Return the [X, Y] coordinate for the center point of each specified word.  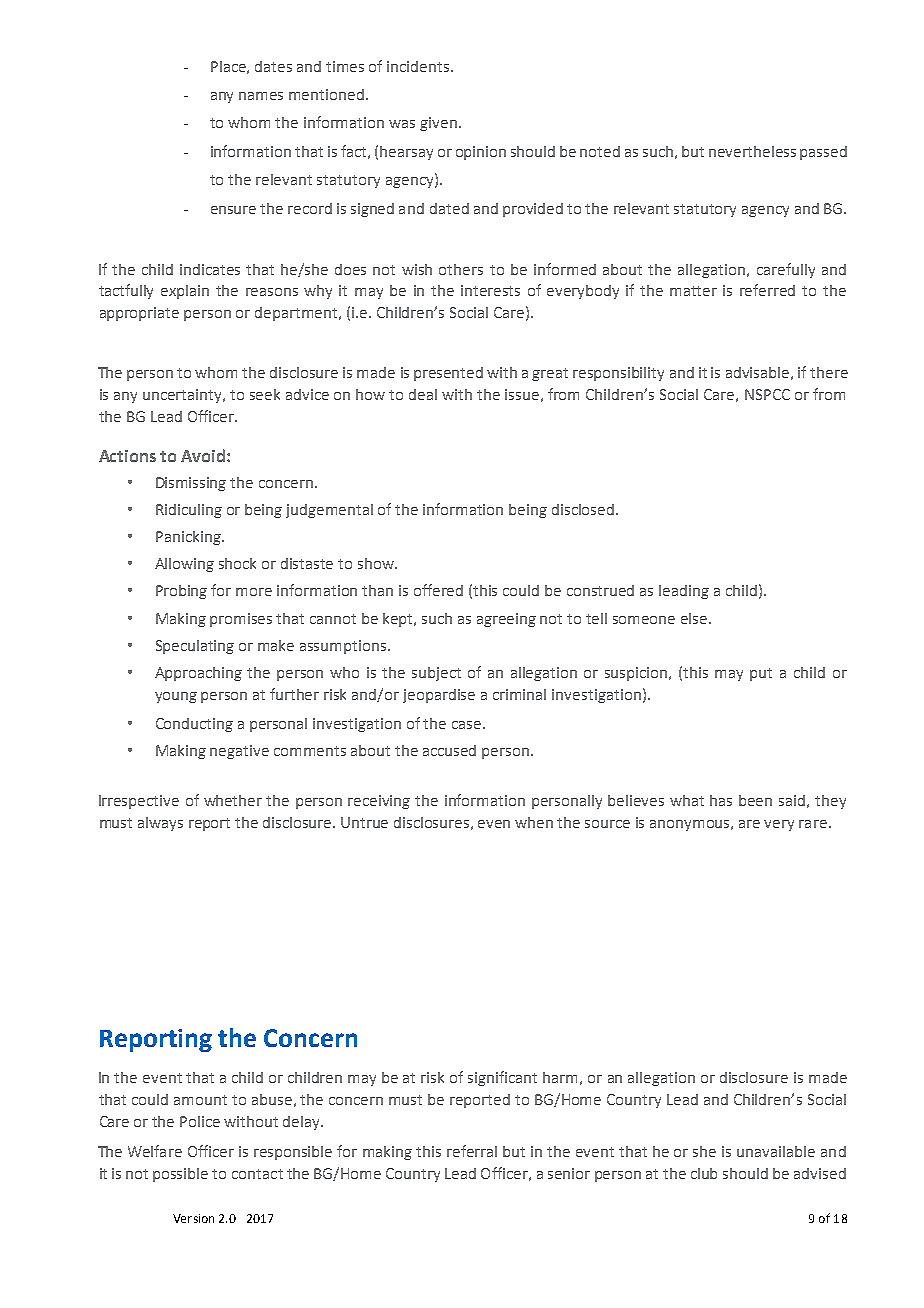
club [704, 1173]
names [261, 96]
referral [472, 1151]
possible [180, 1175]
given [438, 124]
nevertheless [752, 151]
